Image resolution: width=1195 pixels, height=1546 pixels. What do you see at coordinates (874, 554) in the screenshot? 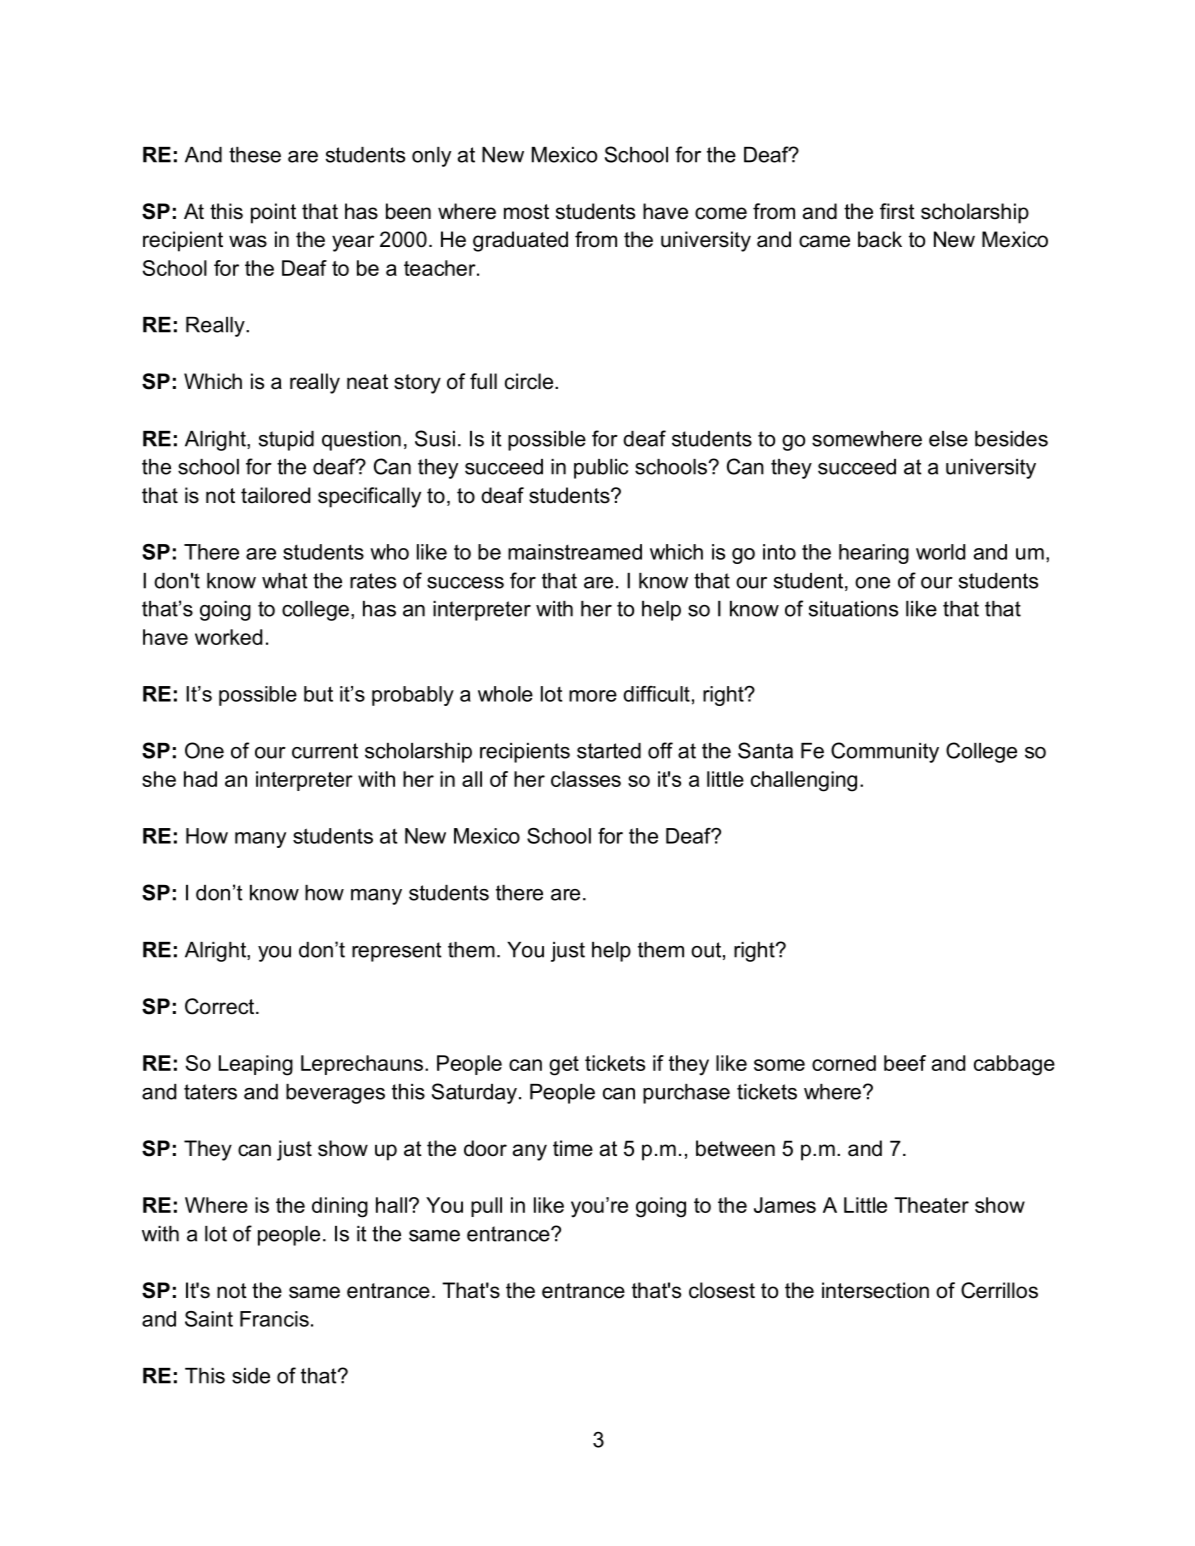
I see `hearing` at bounding box center [874, 554].
